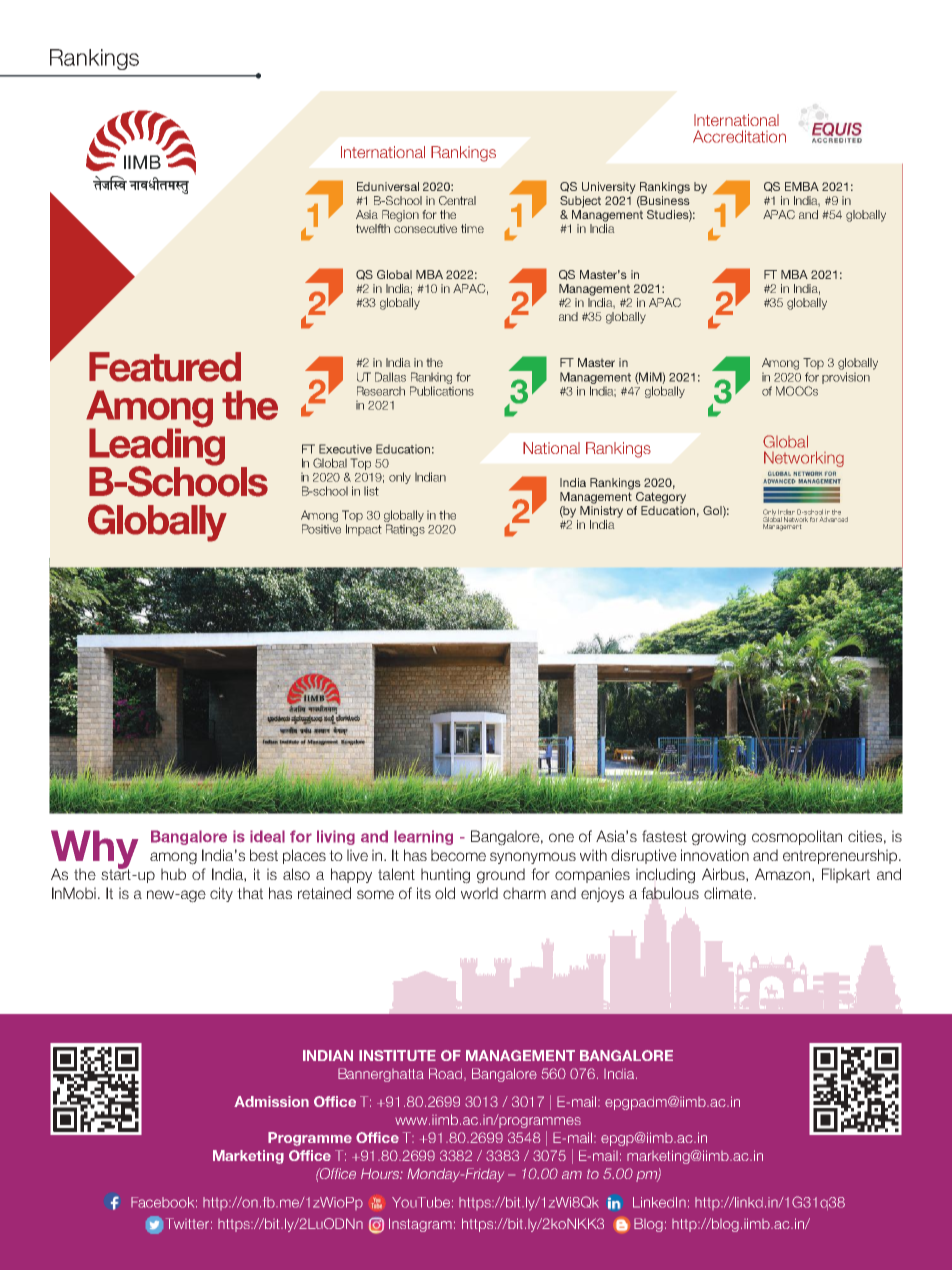 Image resolution: width=952 pixels, height=1270 pixels. What do you see at coordinates (157, 447) in the screenshot?
I see `Leading` at bounding box center [157, 447].
